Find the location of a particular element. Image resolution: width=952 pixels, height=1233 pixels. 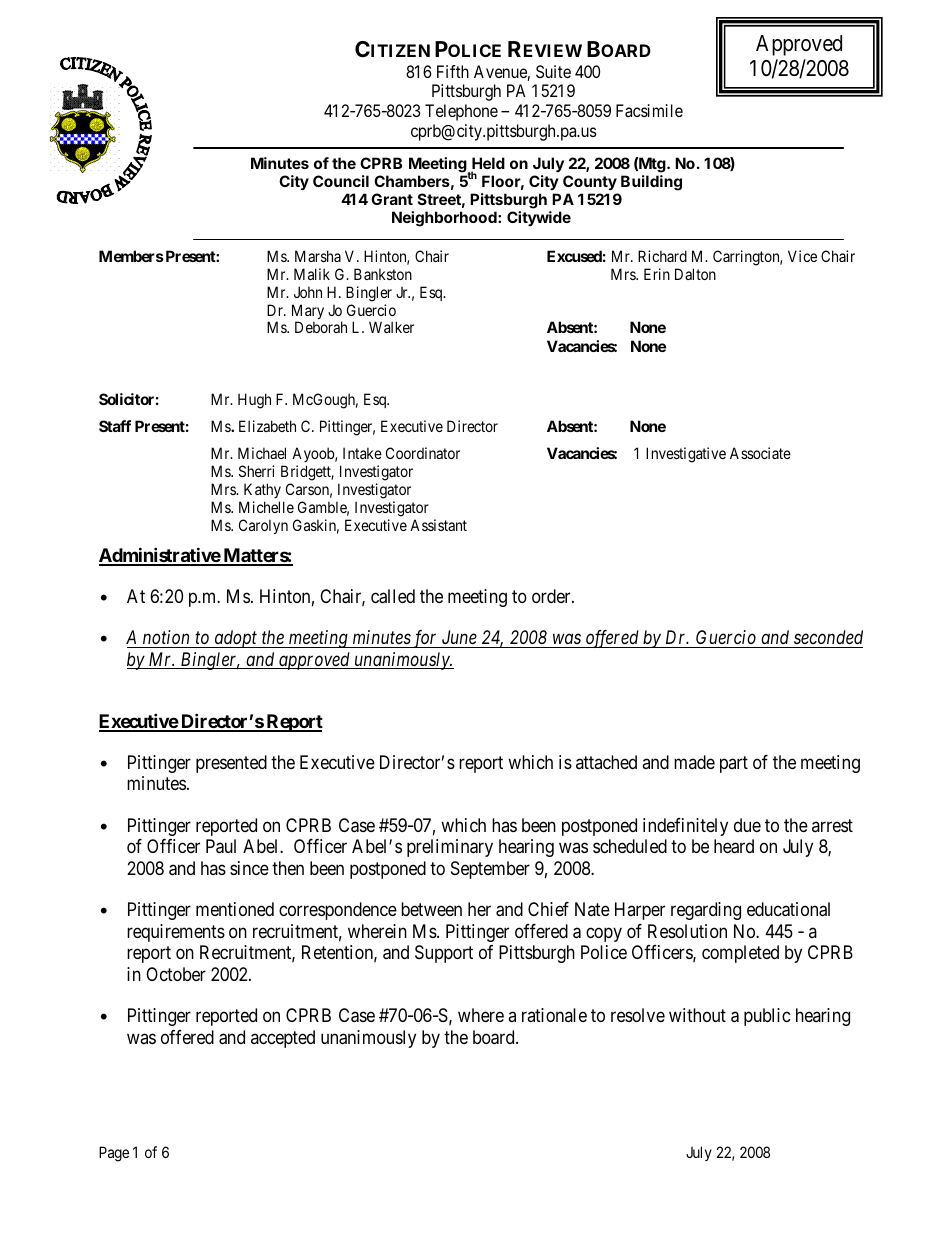

Paul is located at coordinates (221, 846).
